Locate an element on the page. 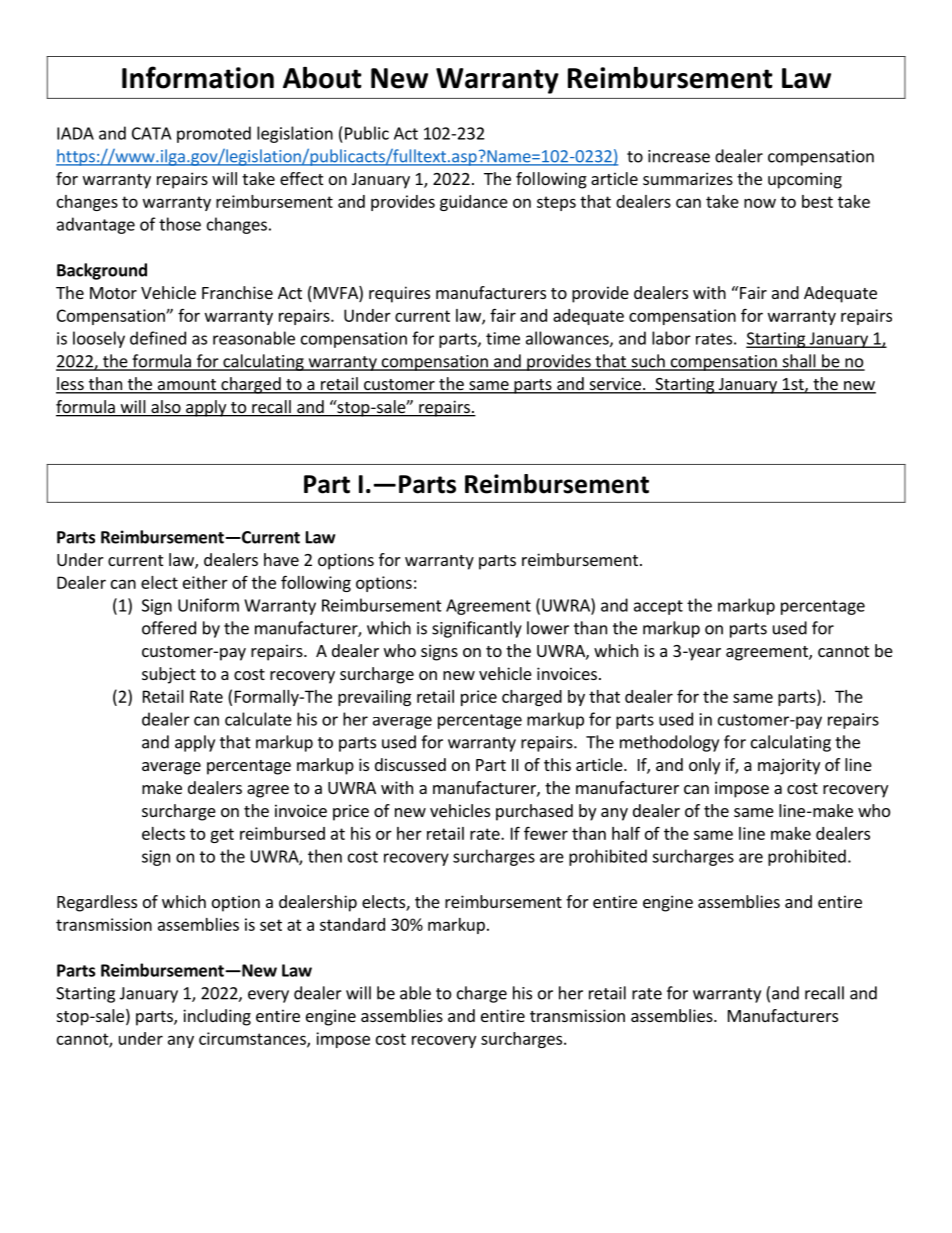 The height and width of the image is (1233, 952). CATA is located at coordinates (151, 133).
